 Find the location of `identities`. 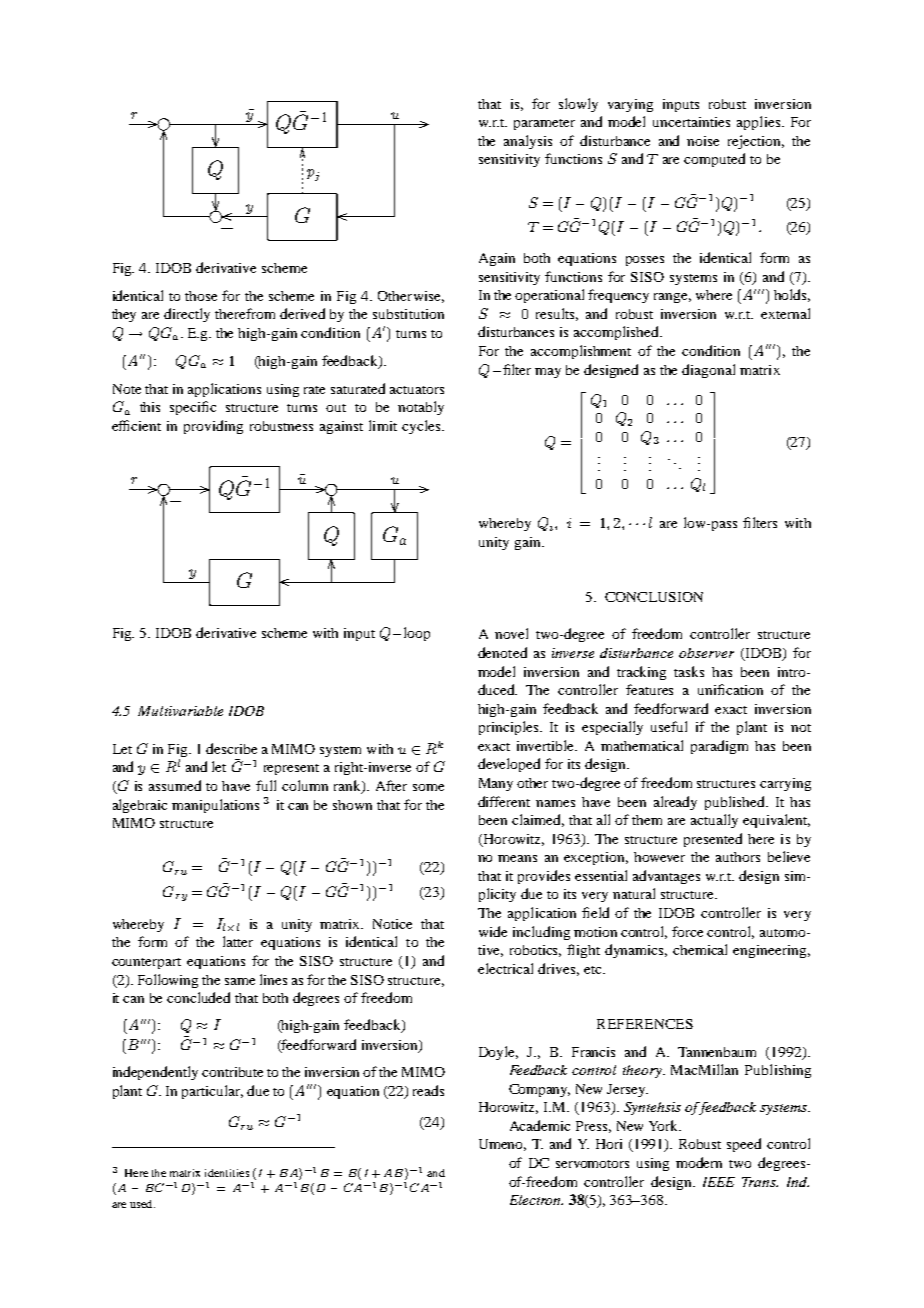

identities is located at coordinates (227, 1173).
